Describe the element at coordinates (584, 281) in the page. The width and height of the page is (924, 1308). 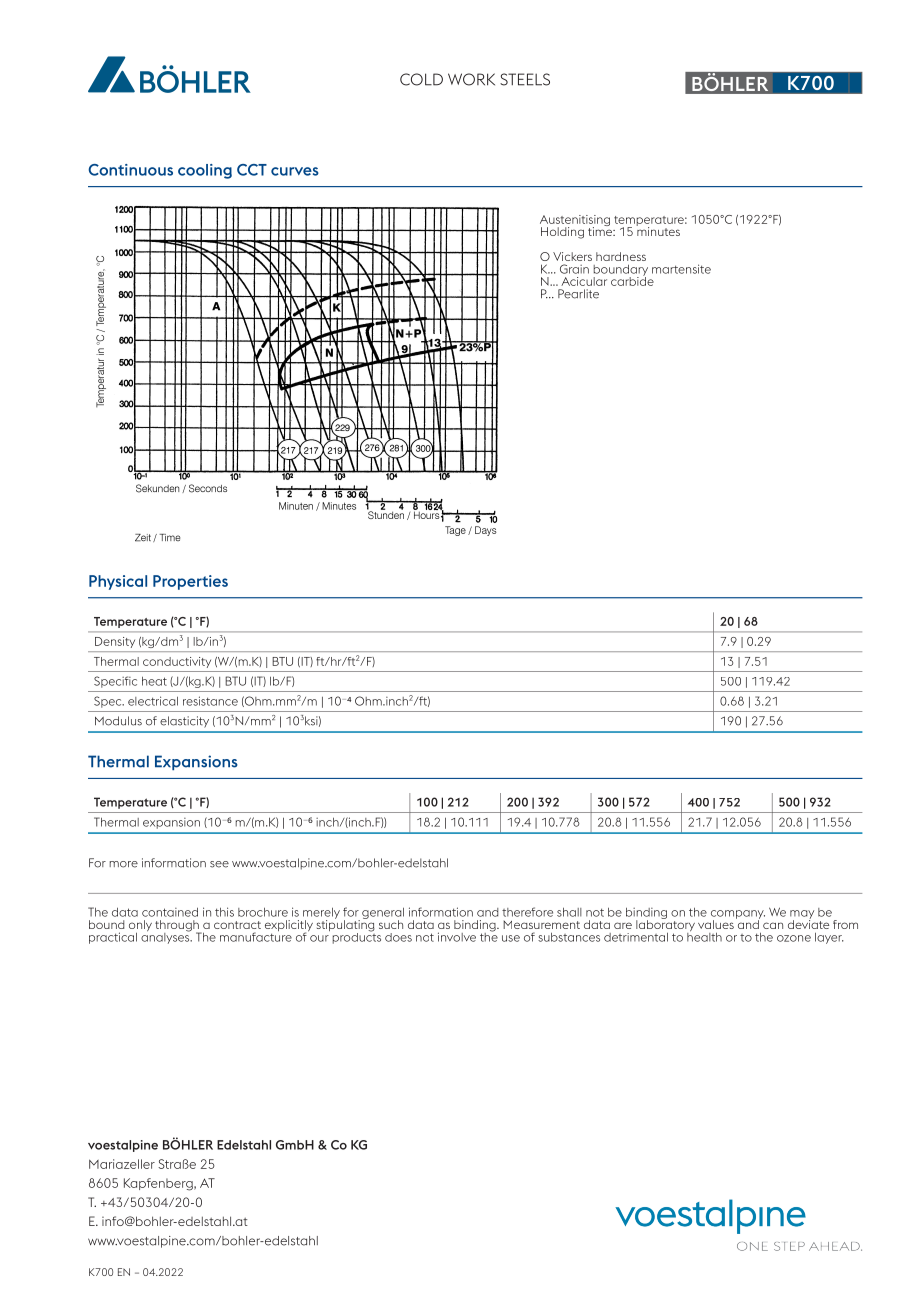
I see `Acicular` at that location.
